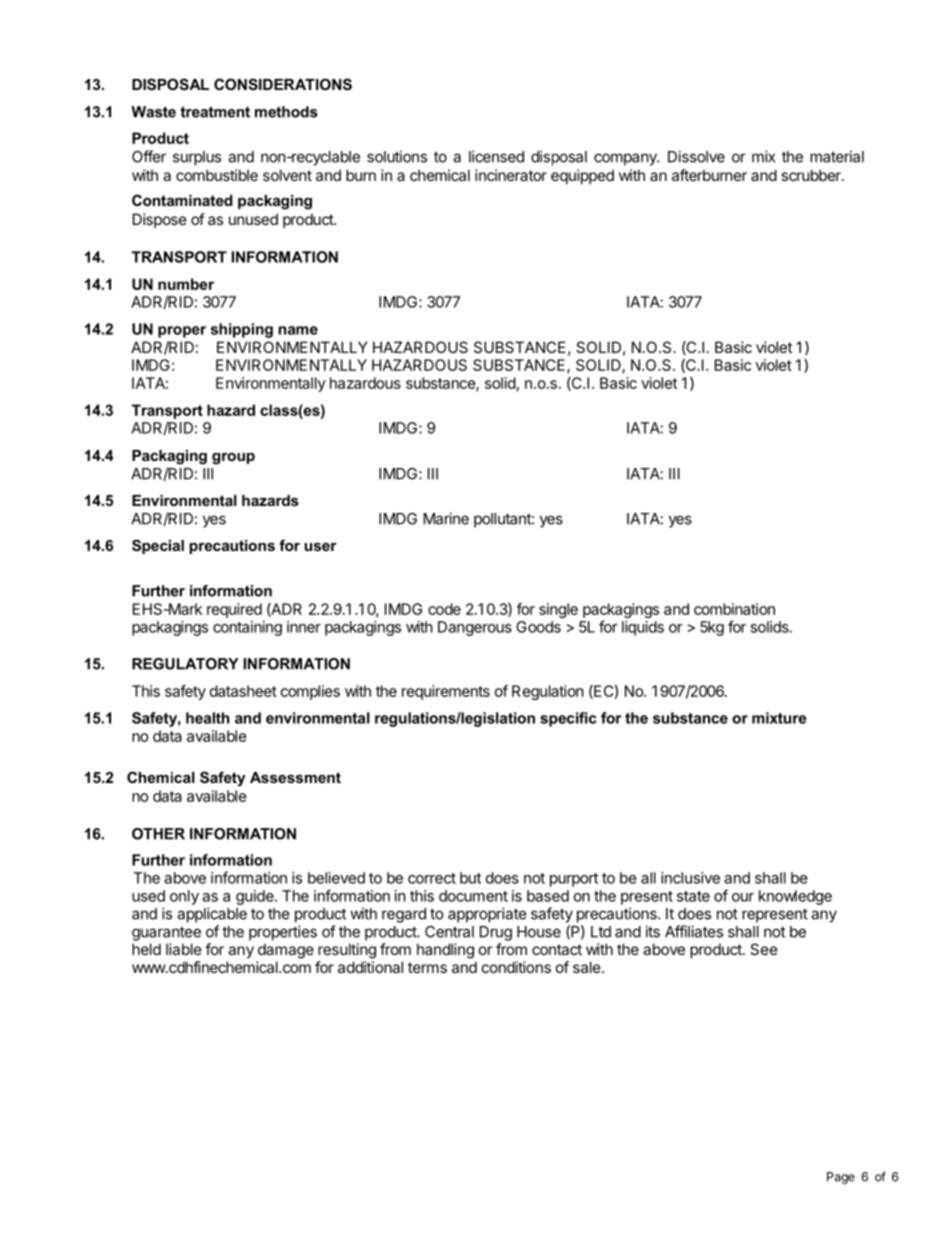 The height and width of the page is (1233, 952). Describe the element at coordinates (779, 718) in the page. I see `mixture` at that location.
